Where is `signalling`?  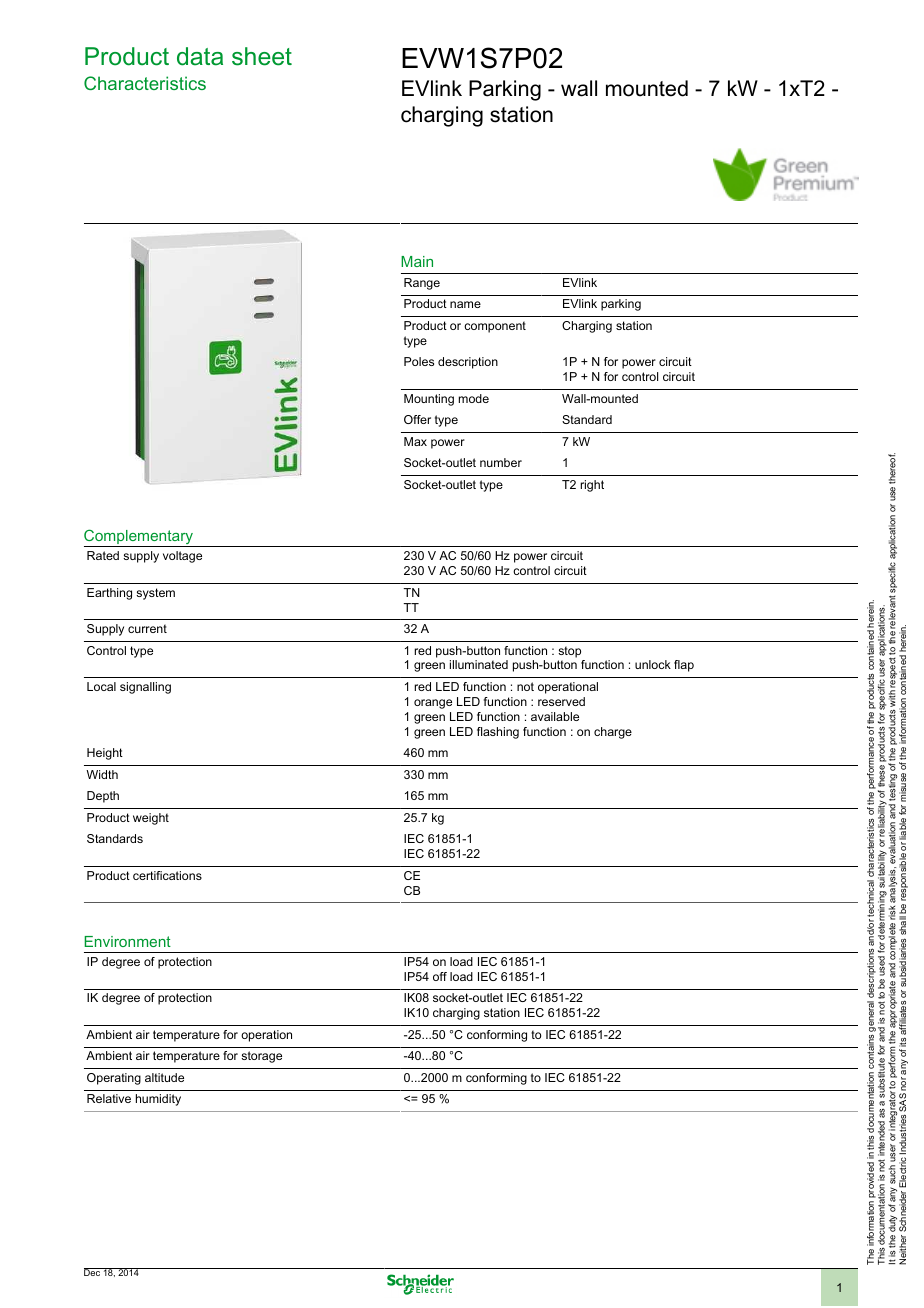 signalling is located at coordinates (145, 688).
